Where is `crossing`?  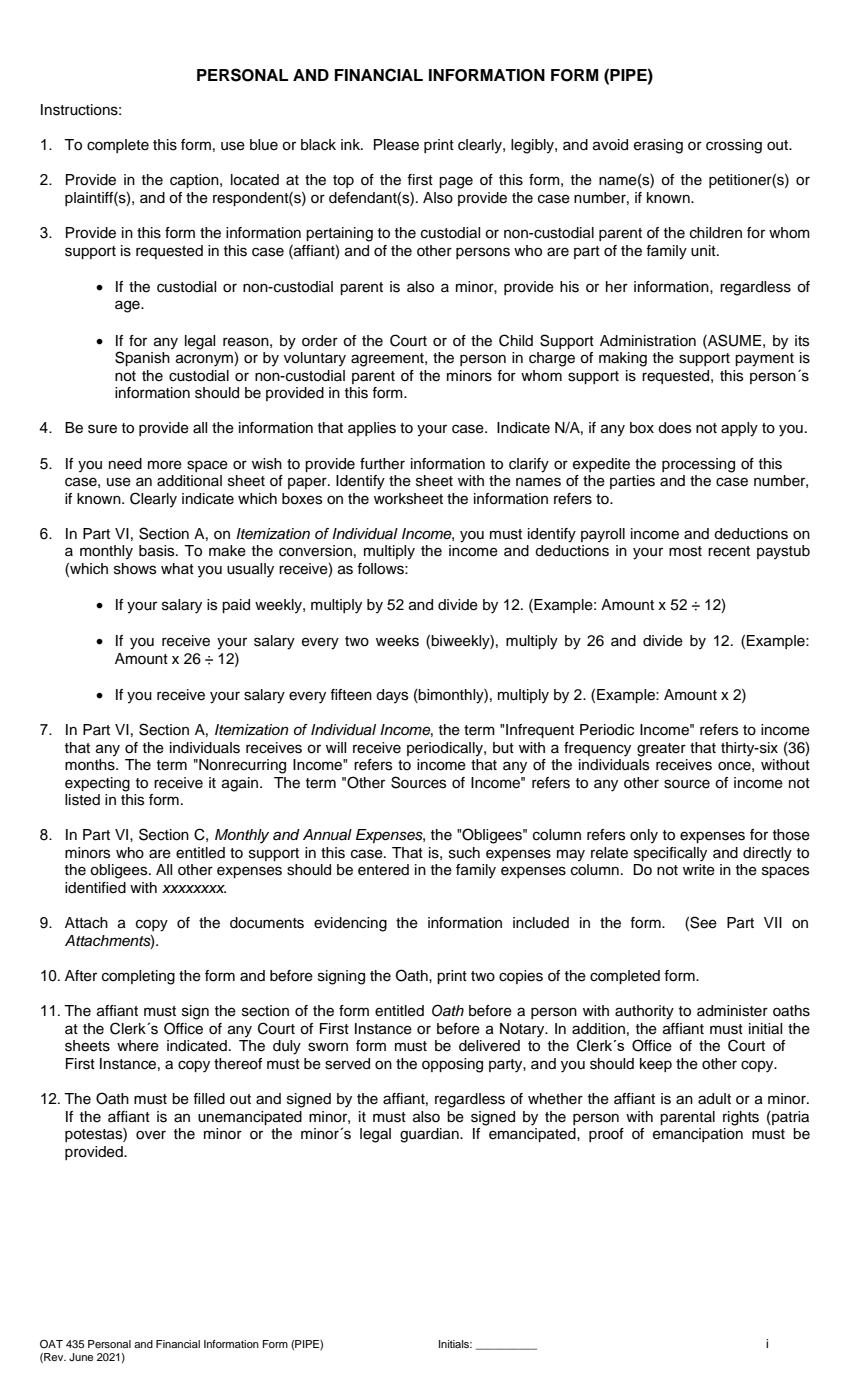 crossing is located at coordinates (734, 146).
